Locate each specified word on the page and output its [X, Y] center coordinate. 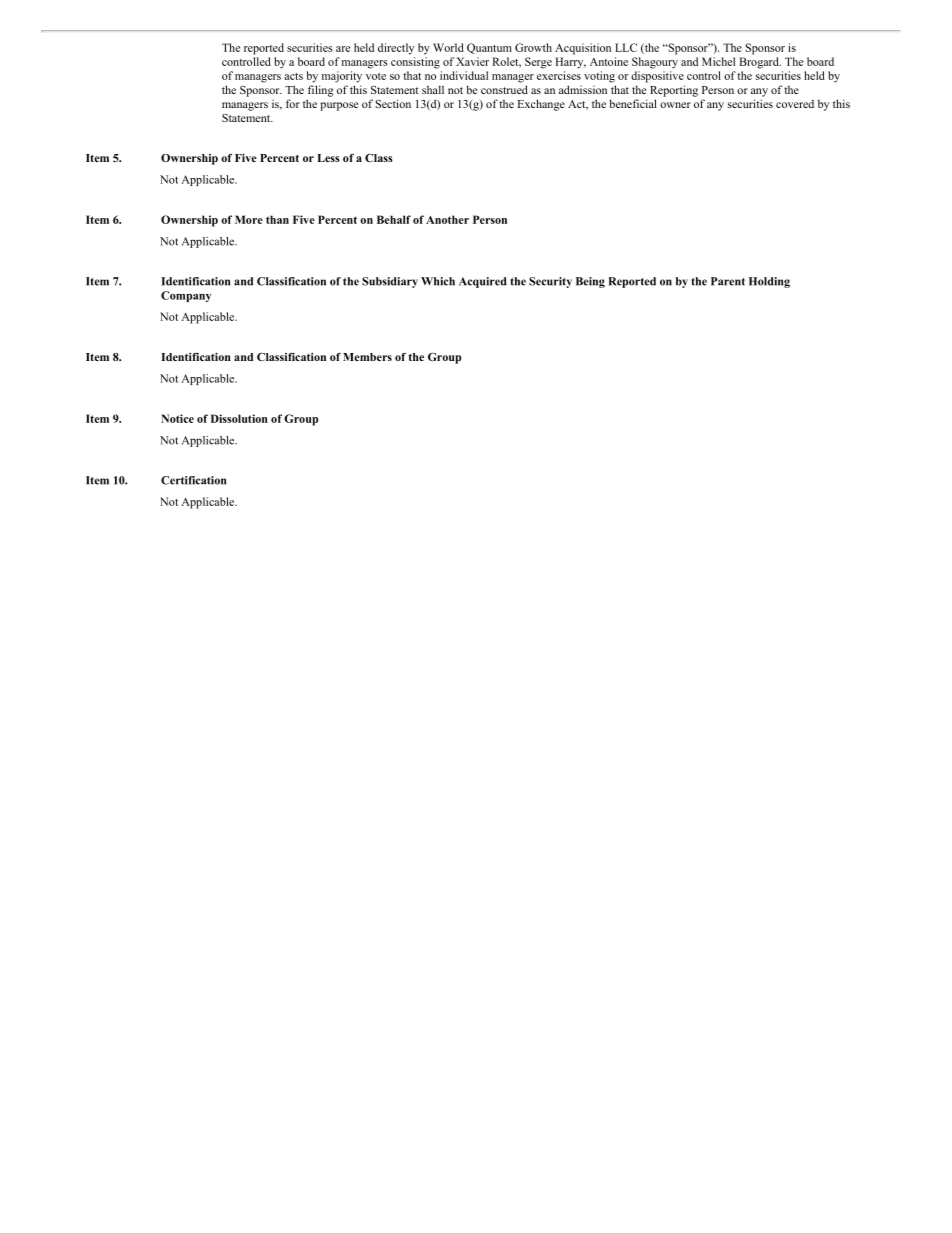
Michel [718, 61]
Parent [728, 281]
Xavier [472, 61]
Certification [193, 480]
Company [186, 296]
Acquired [483, 282]
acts [293, 76]
